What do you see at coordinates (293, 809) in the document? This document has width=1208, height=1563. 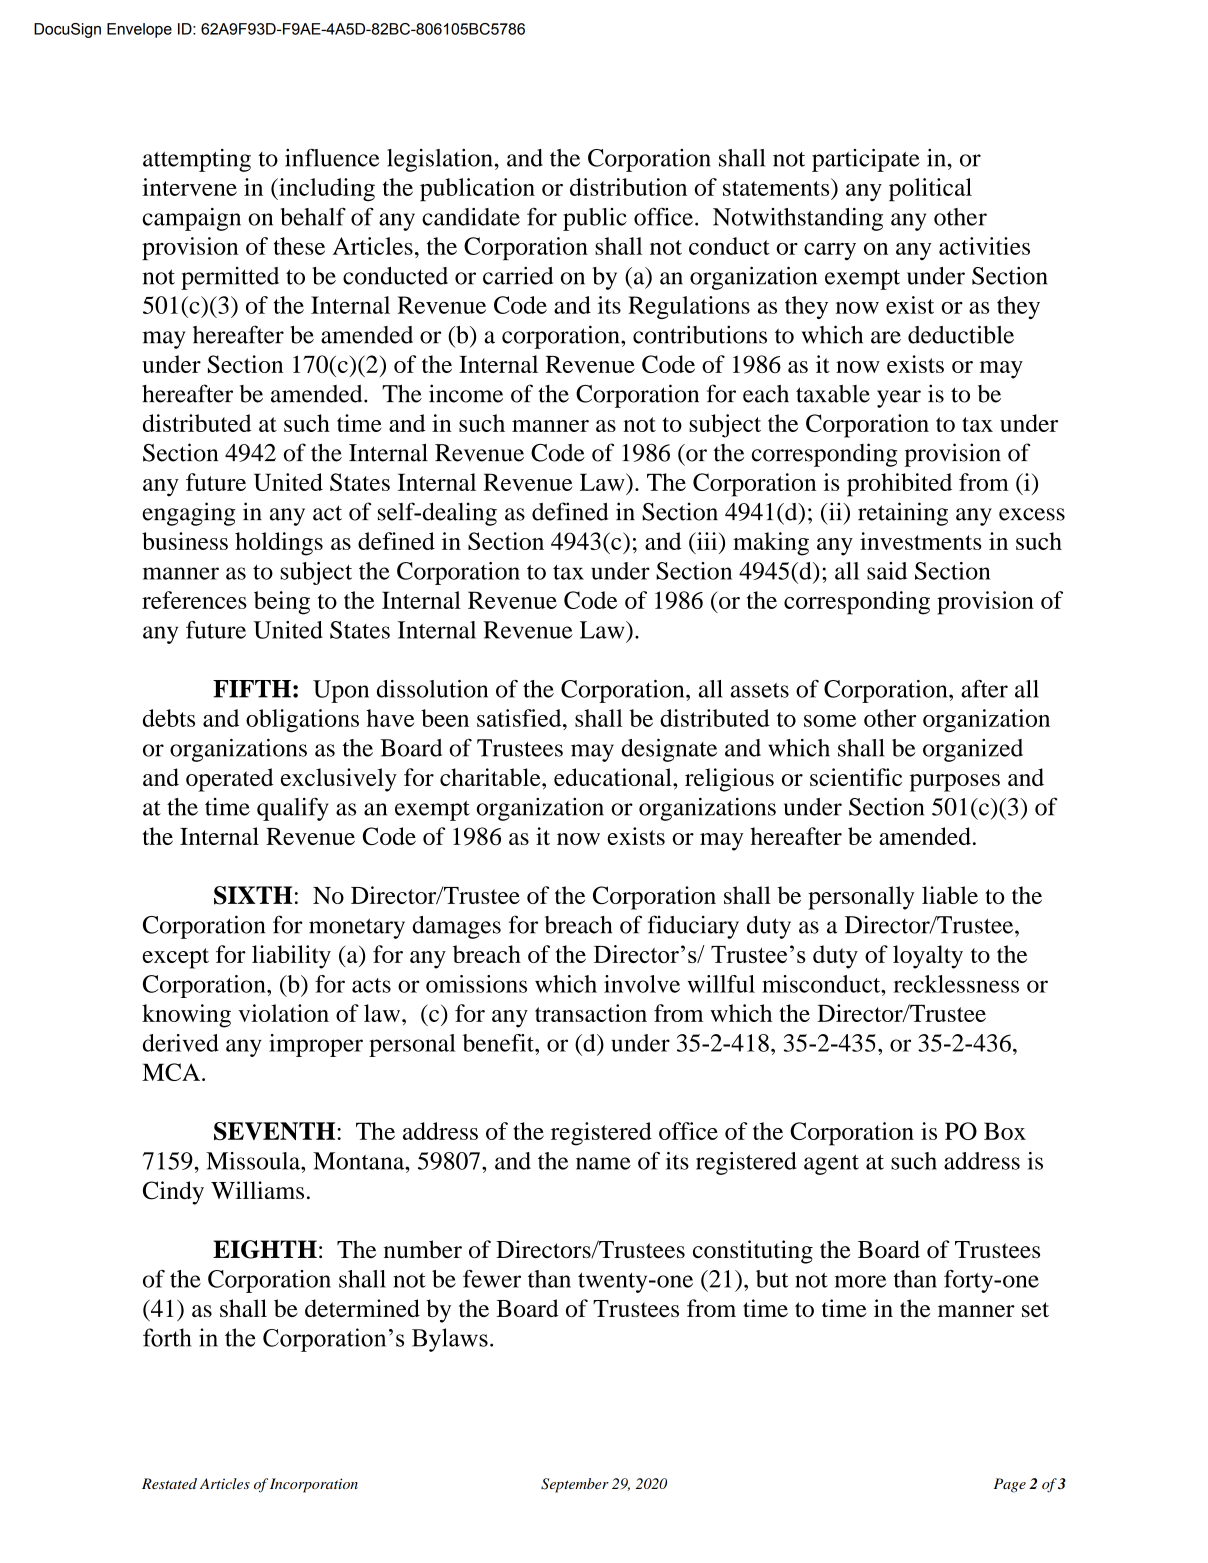 I see `qualify` at bounding box center [293, 809].
